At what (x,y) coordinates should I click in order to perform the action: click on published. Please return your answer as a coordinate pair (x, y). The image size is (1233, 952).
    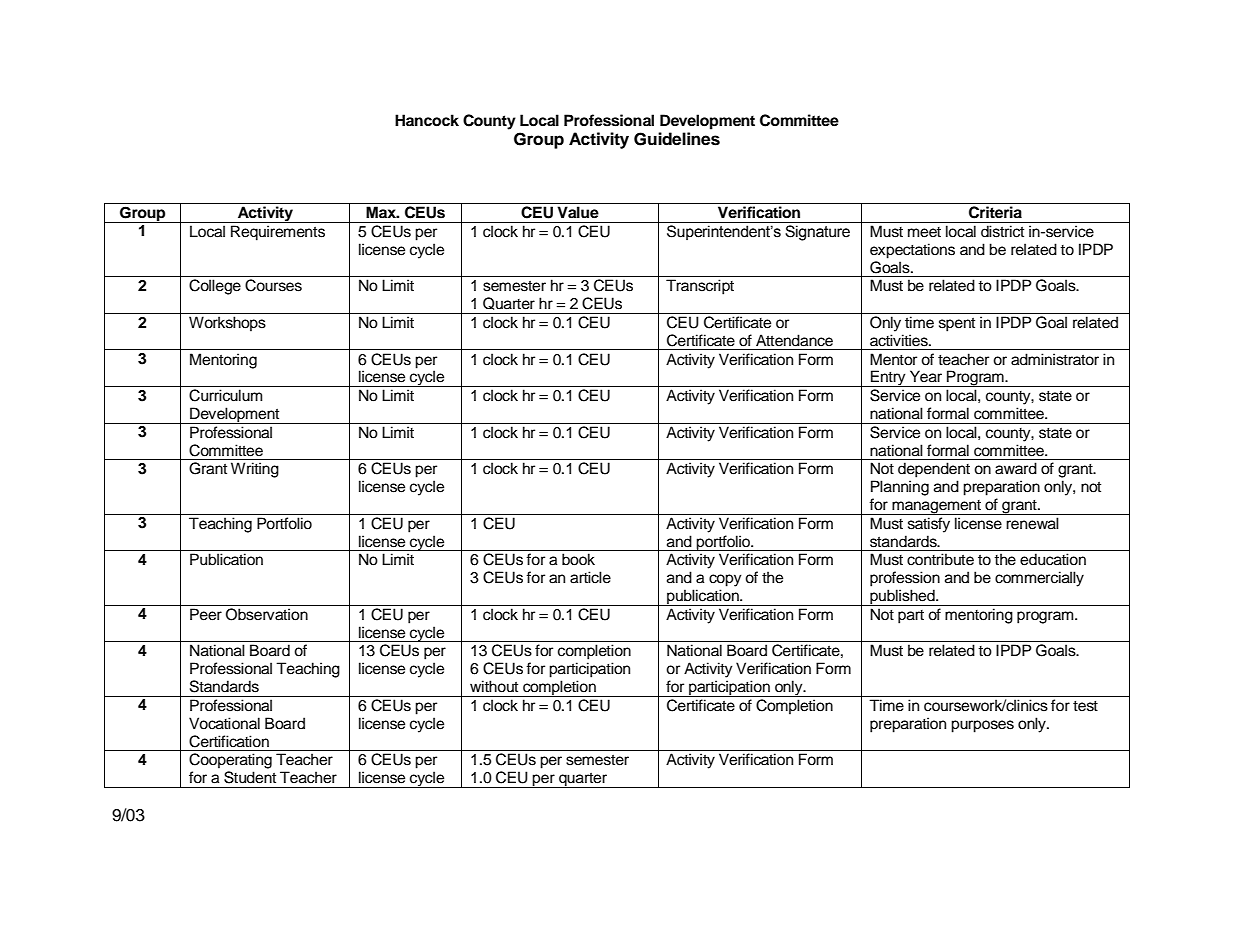
    Looking at the image, I should click on (902, 597).
